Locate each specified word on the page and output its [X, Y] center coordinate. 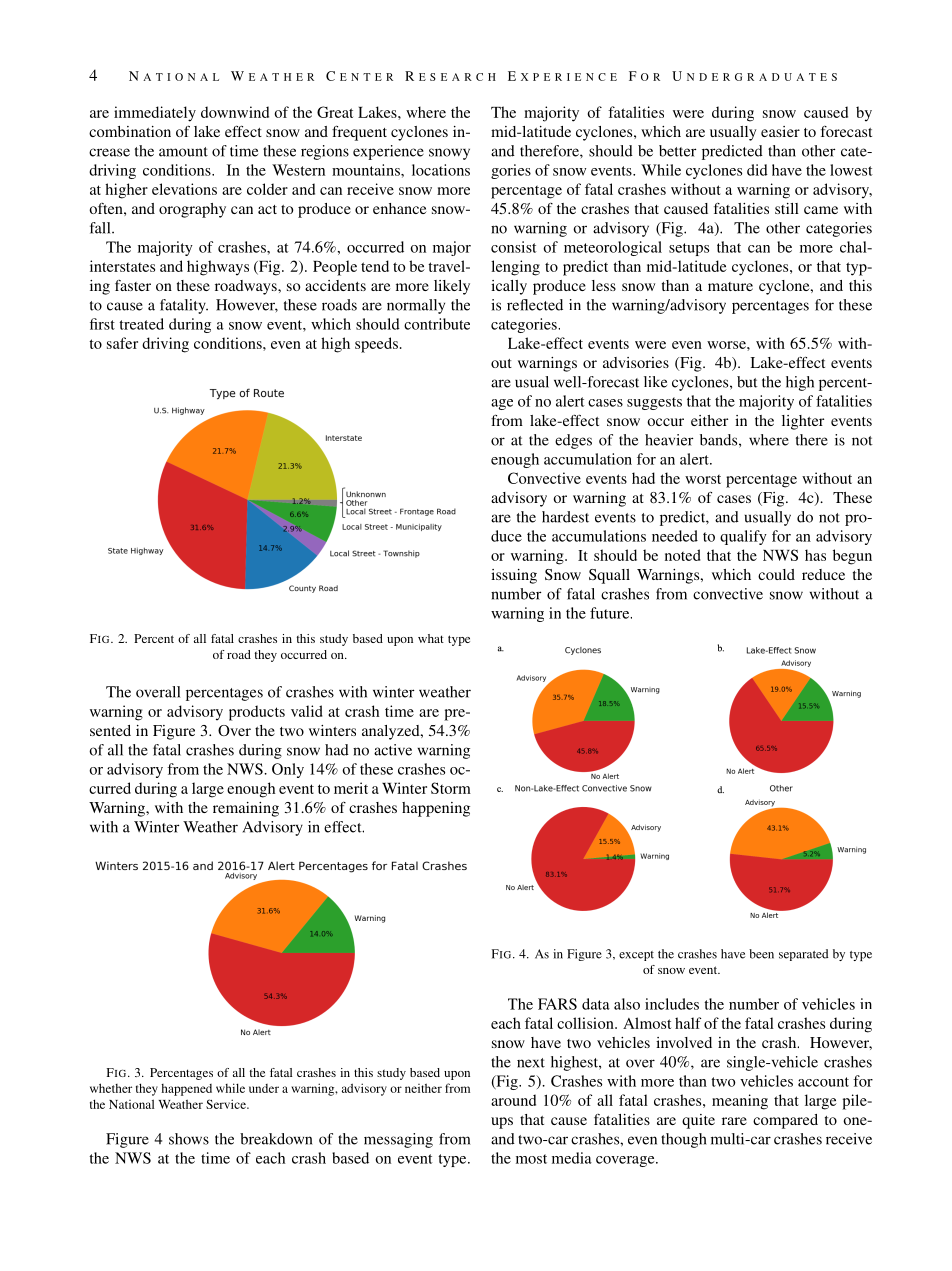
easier [780, 131]
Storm [451, 788]
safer [122, 343]
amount [183, 152]
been [761, 954]
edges [573, 441]
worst [703, 479]
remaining [246, 809]
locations [441, 170]
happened [186, 1090]
